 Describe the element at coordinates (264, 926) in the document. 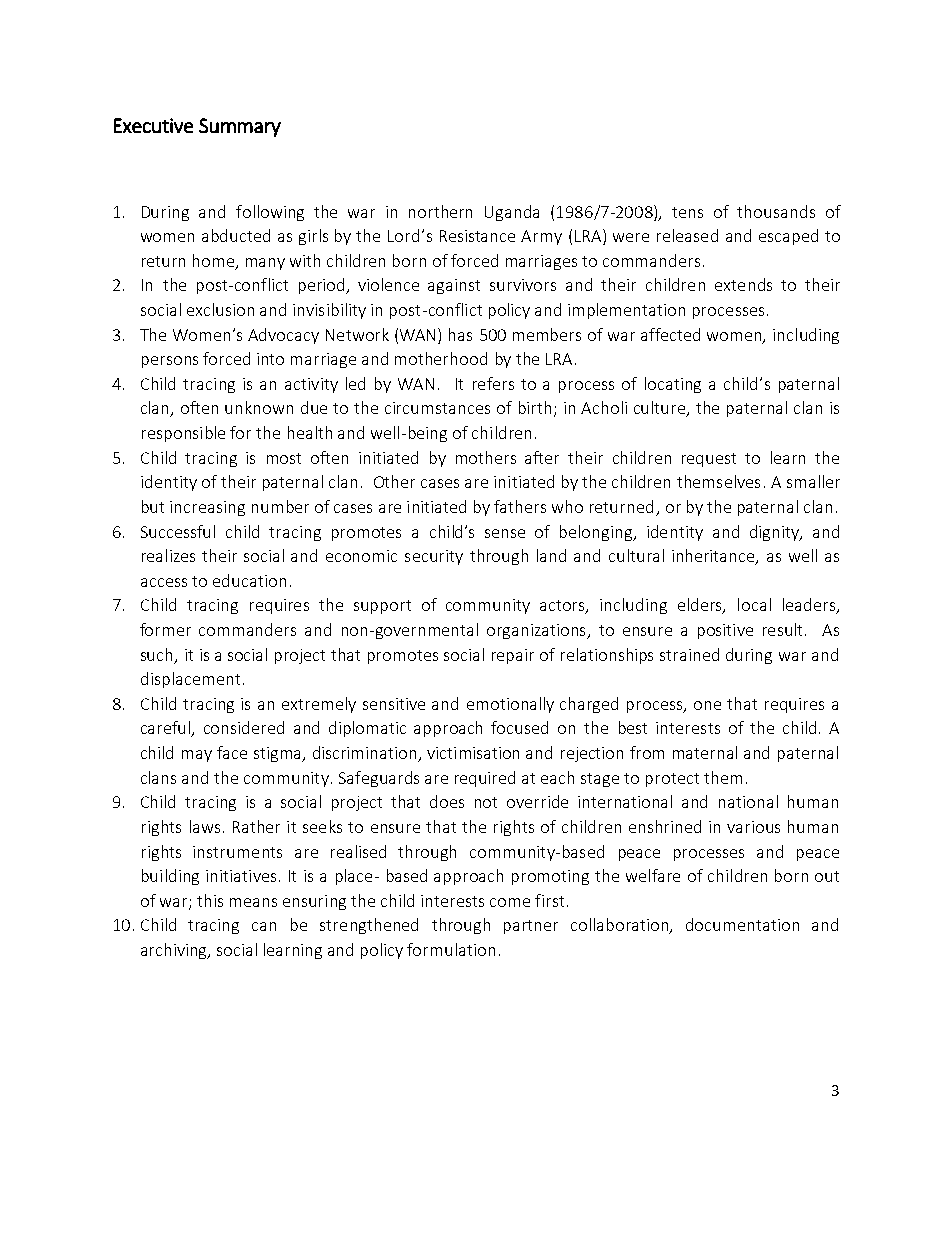

I see `can` at that location.
